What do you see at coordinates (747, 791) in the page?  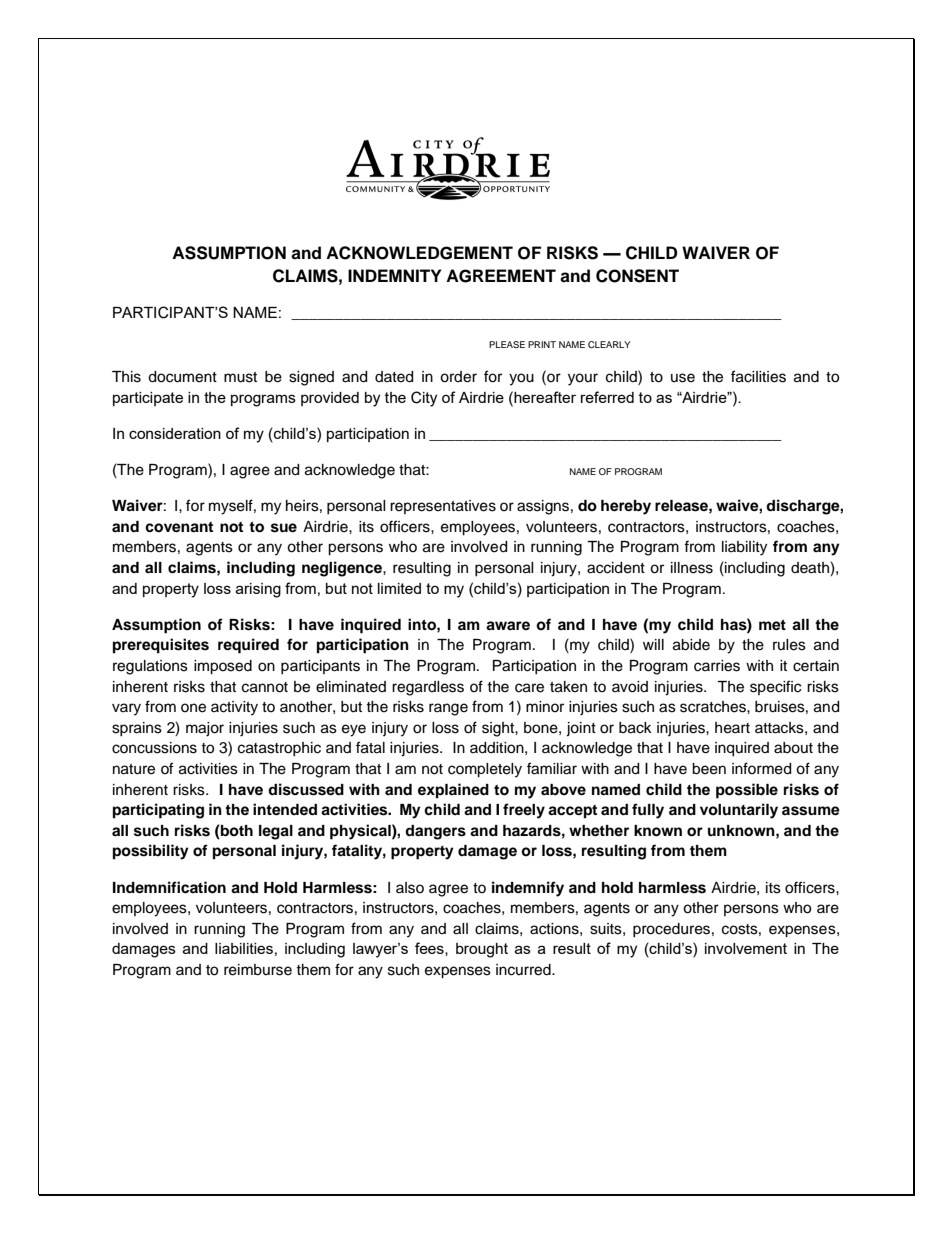 I see `possible` at bounding box center [747, 791].
